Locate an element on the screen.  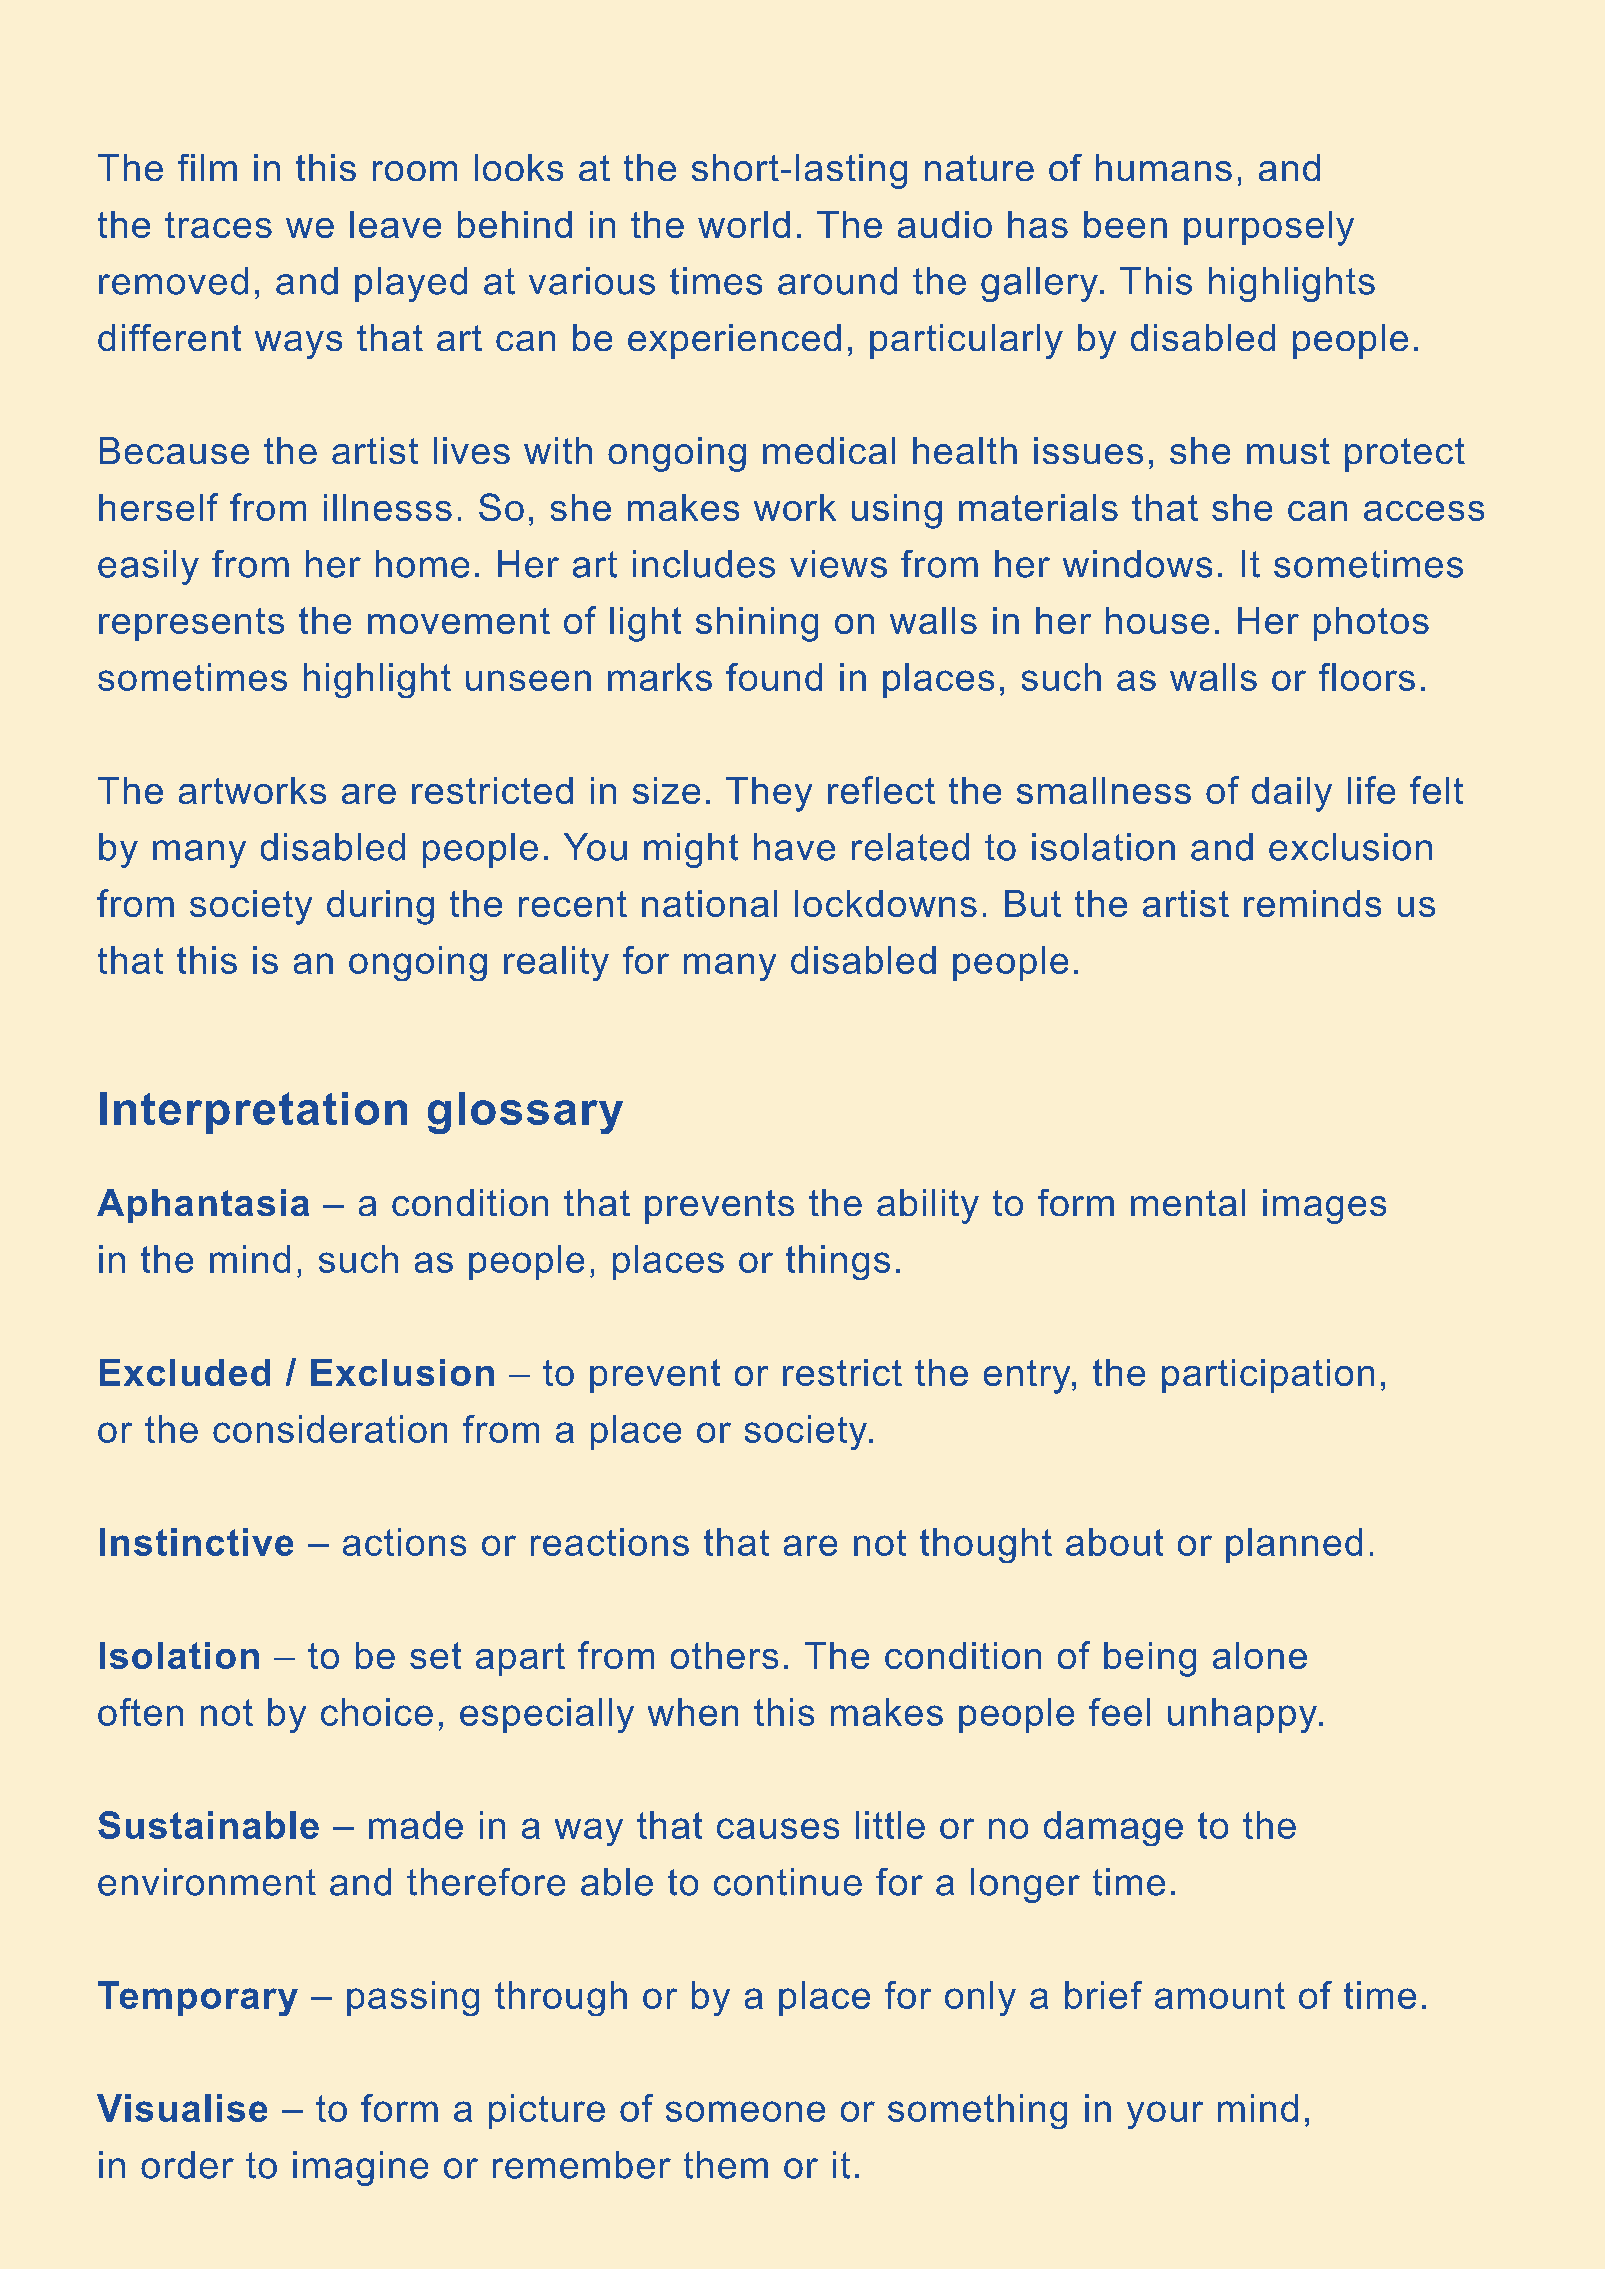
purposely is located at coordinates (1269, 228).
